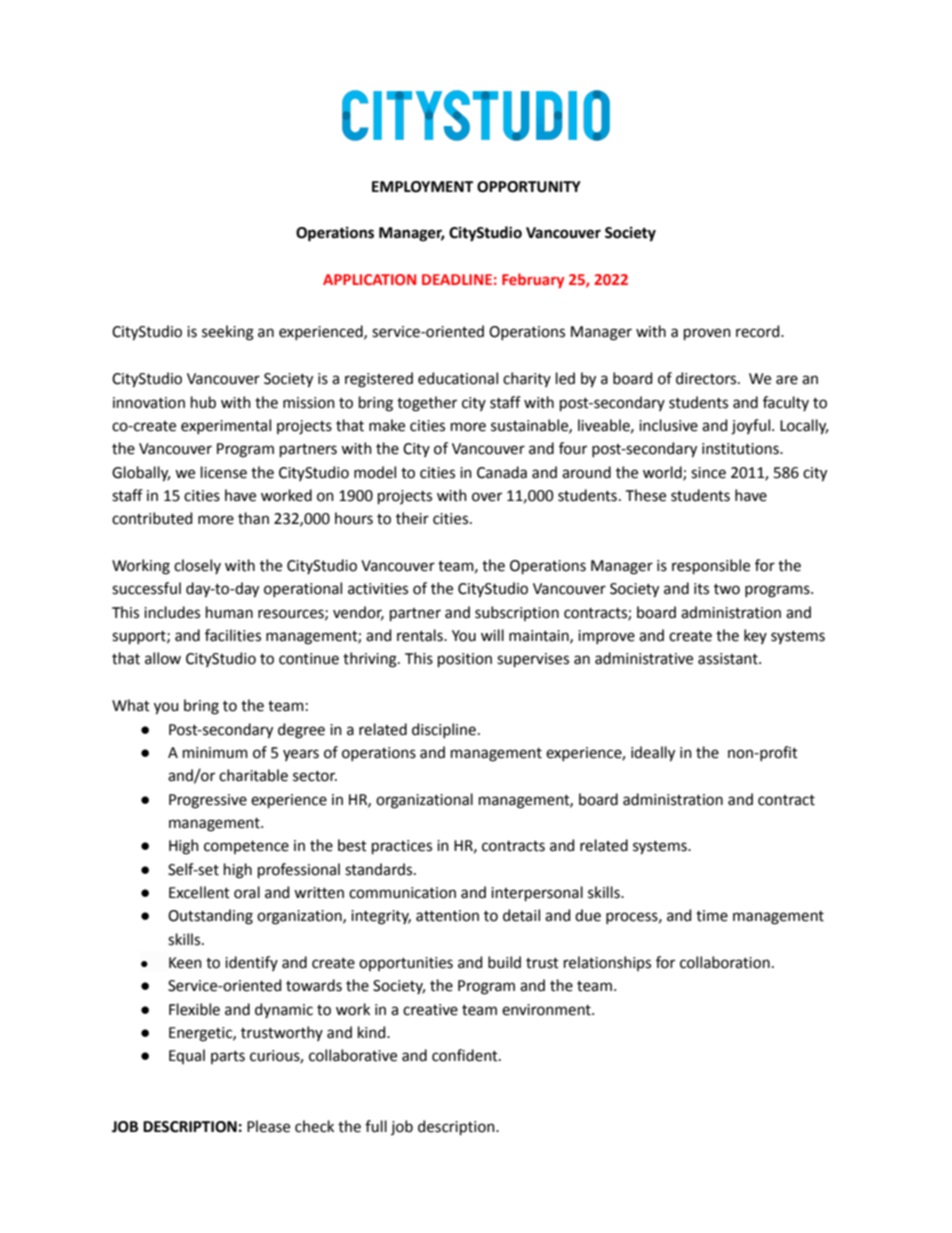  What do you see at coordinates (466, 1055) in the document?
I see `confident` at bounding box center [466, 1055].
